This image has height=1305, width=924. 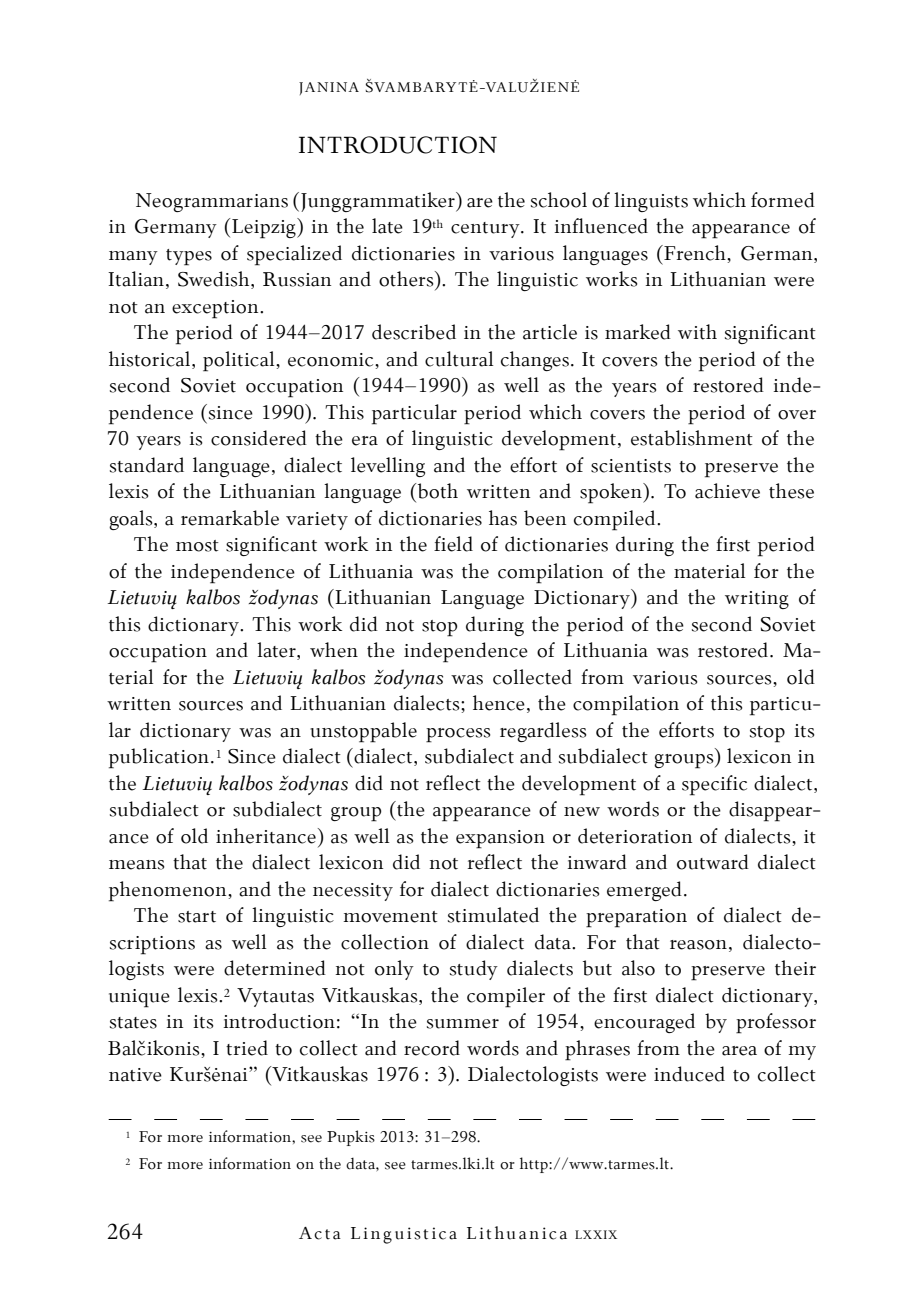 I want to click on French, so click(x=695, y=253).
